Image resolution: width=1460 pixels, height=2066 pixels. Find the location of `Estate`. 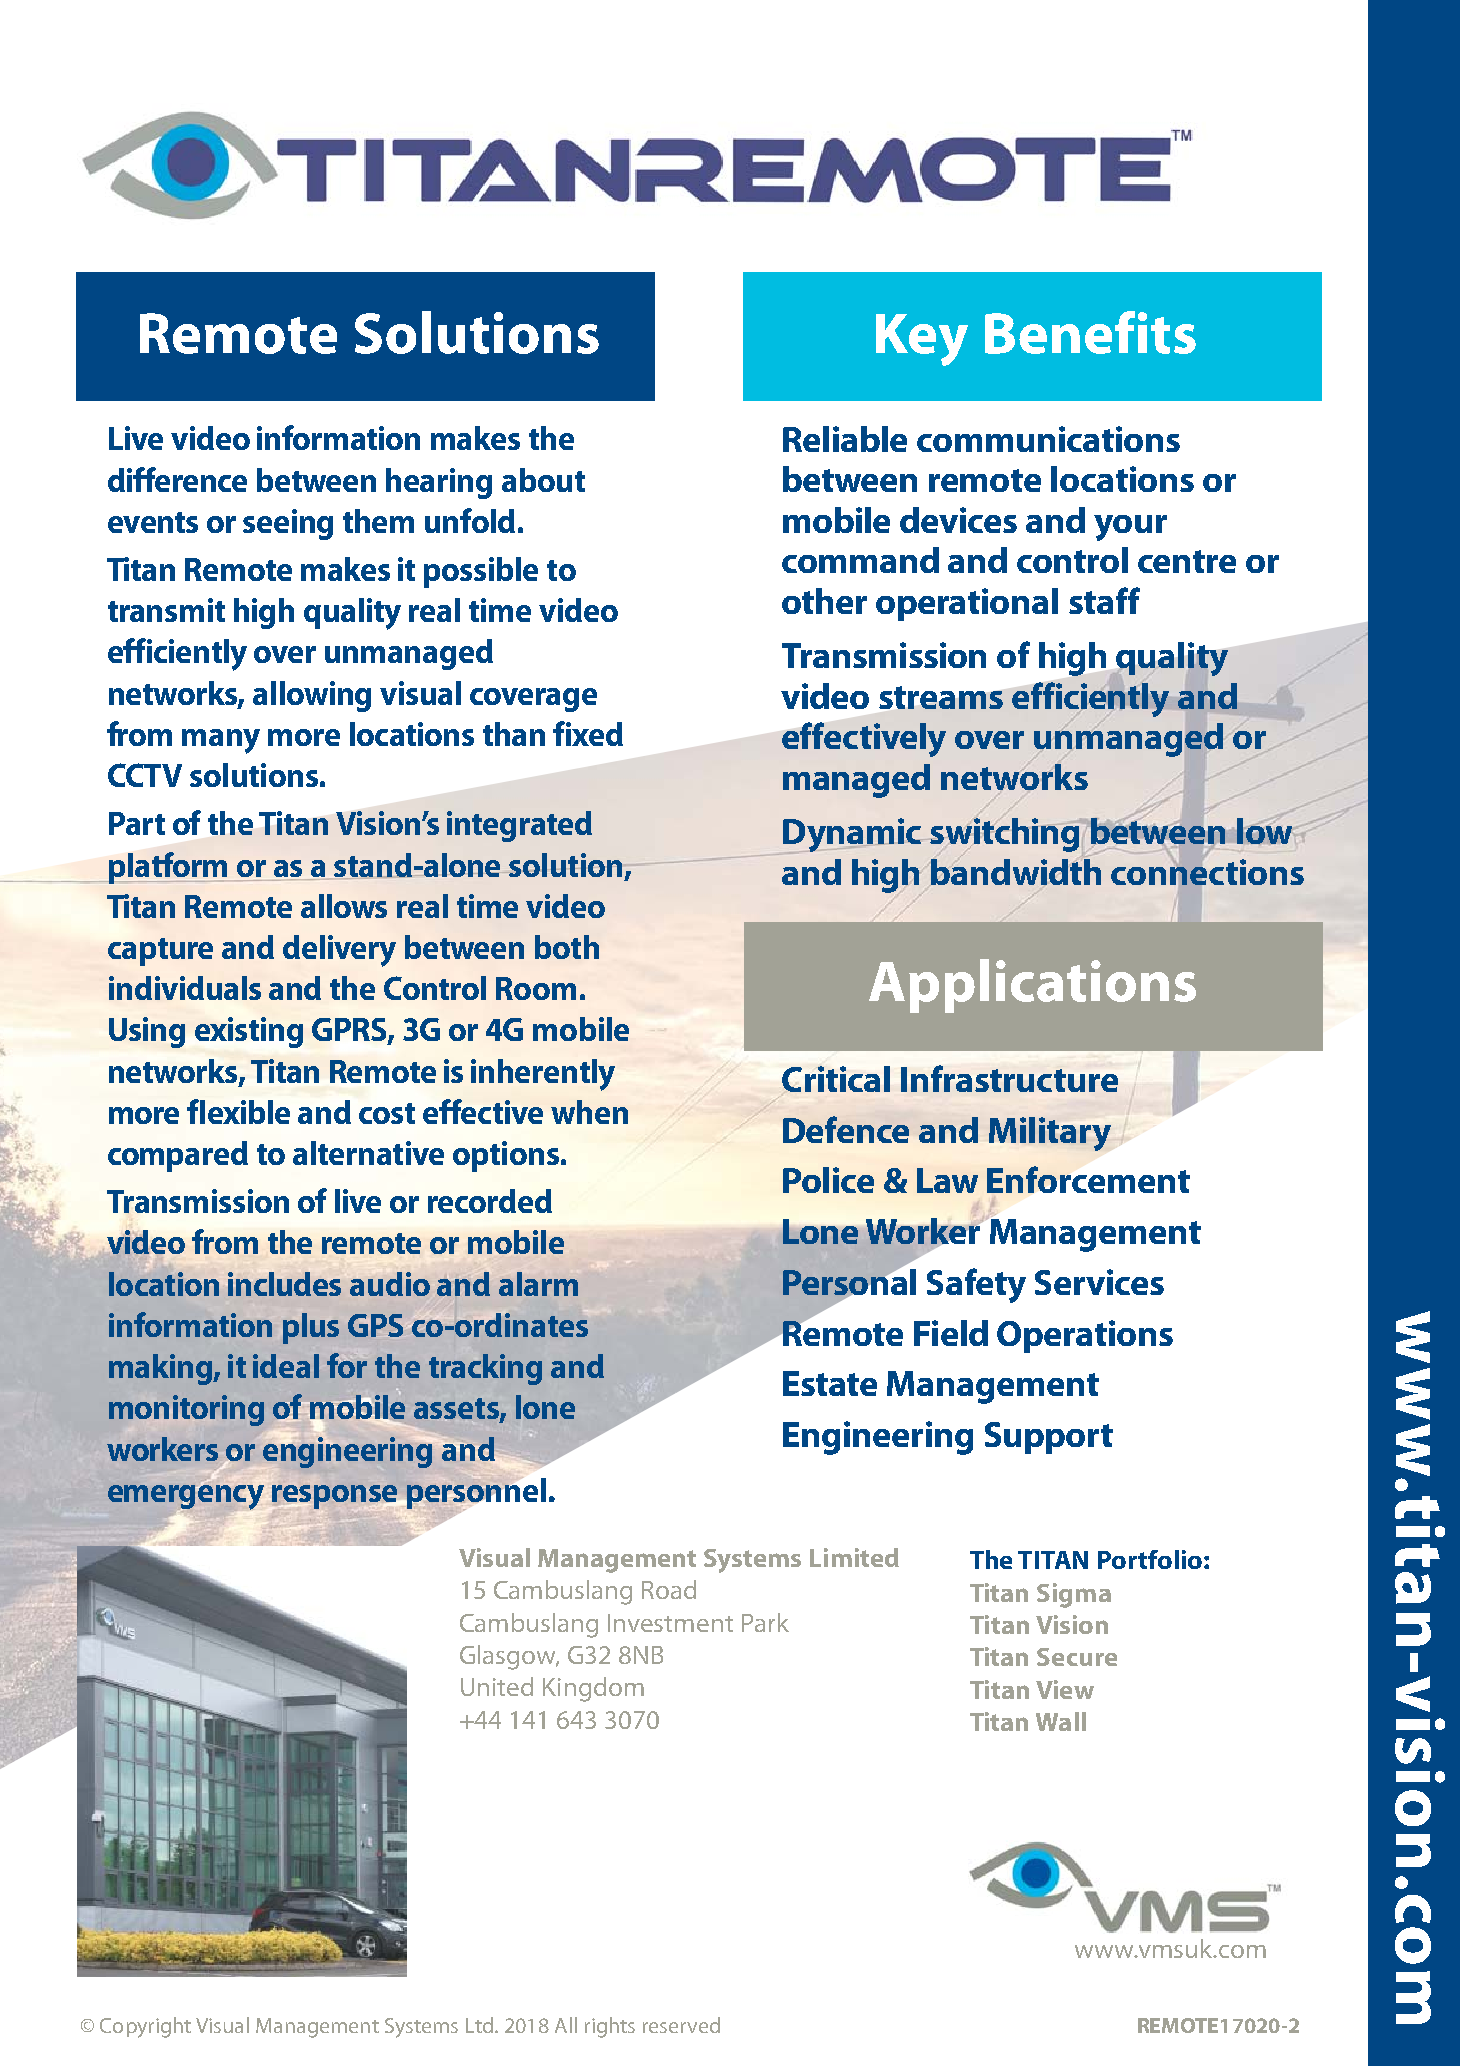

Estate is located at coordinates (830, 1383).
